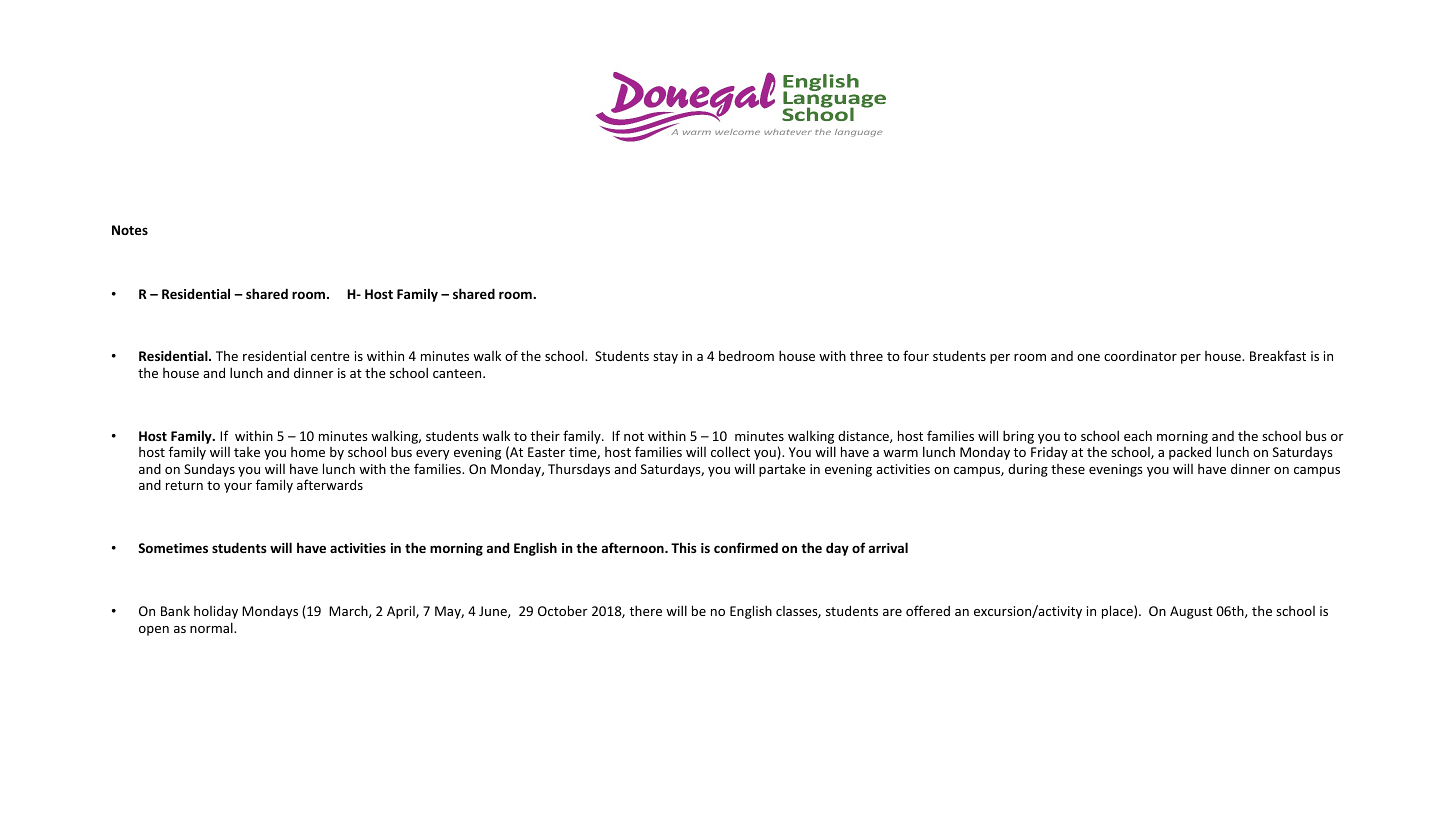 The width and height of the screenshot is (1456, 819). Describe the element at coordinates (130, 230) in the screenshot. I see `Notes` at that location.
